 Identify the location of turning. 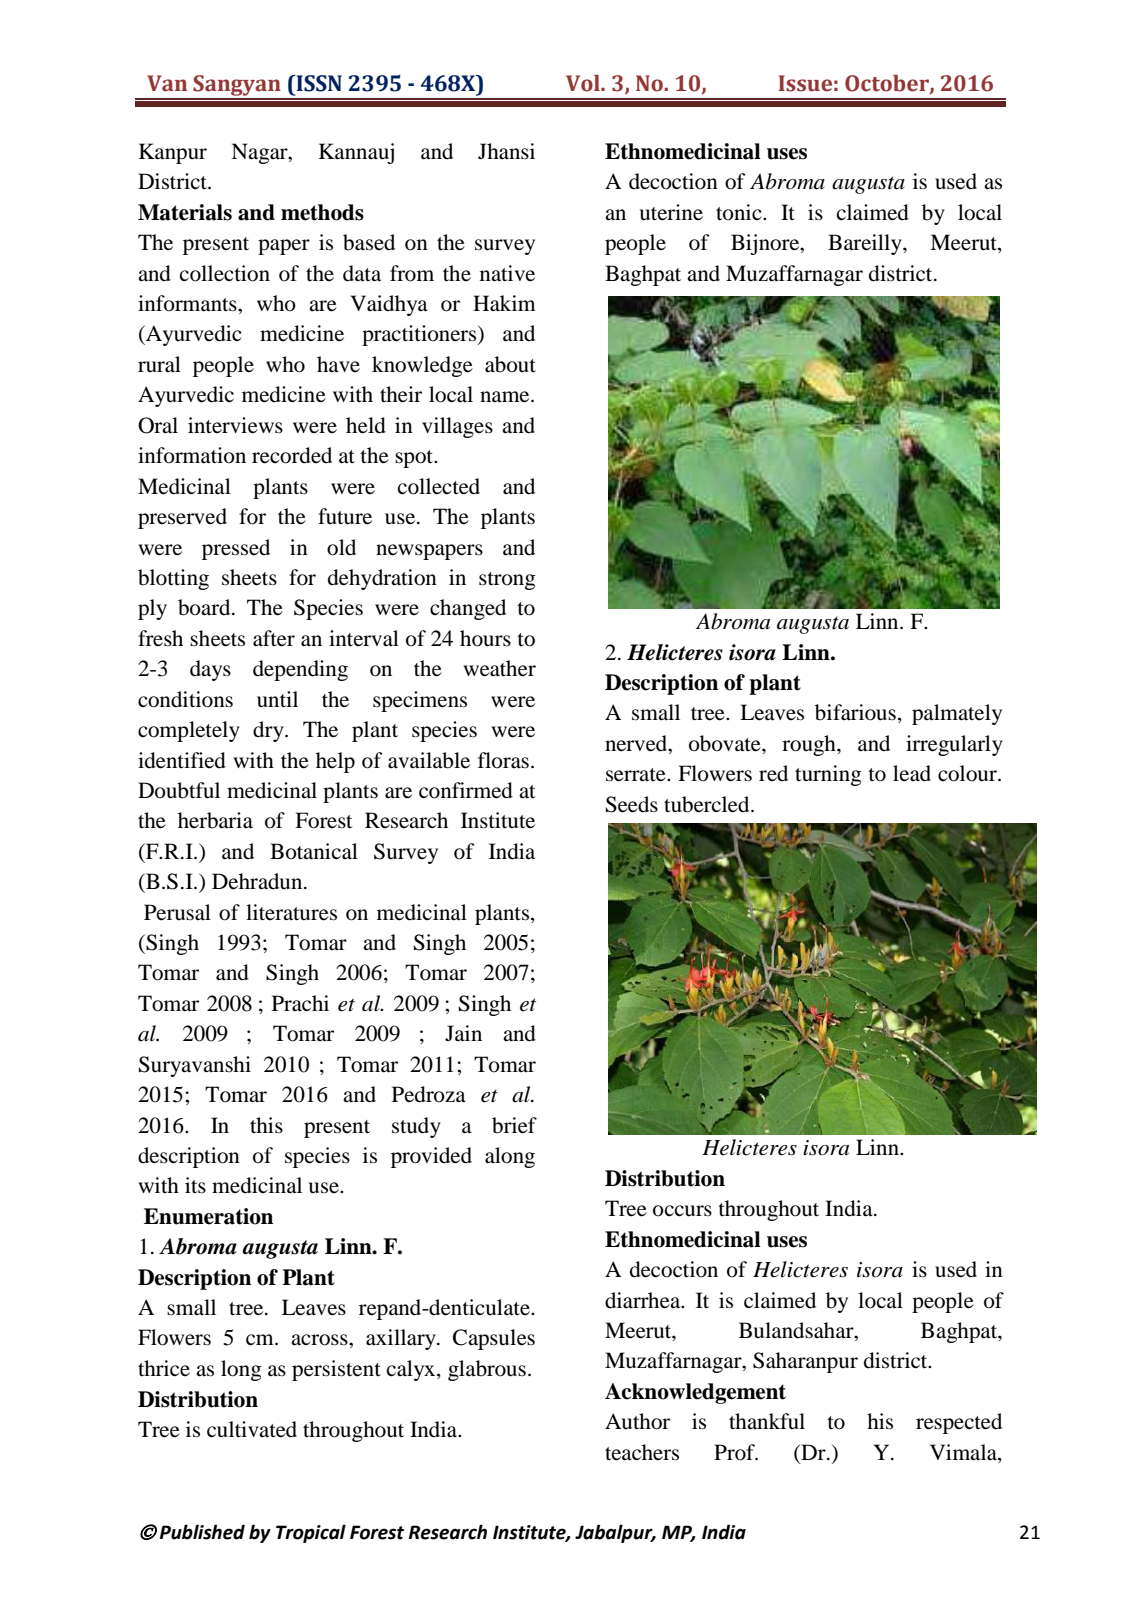
(828, 775).
